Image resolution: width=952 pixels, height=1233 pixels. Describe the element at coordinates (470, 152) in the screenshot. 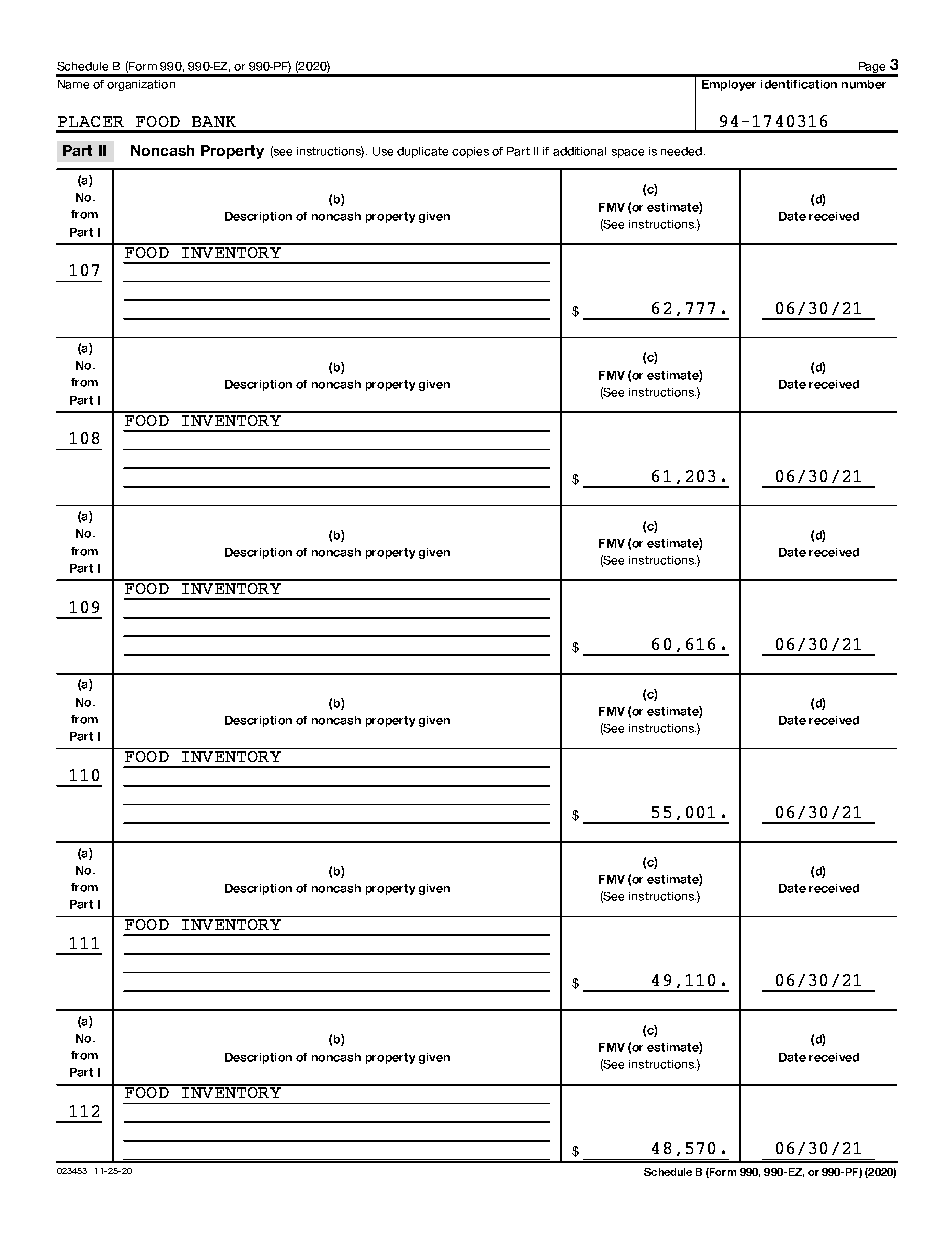

I see `copies` at that location.
